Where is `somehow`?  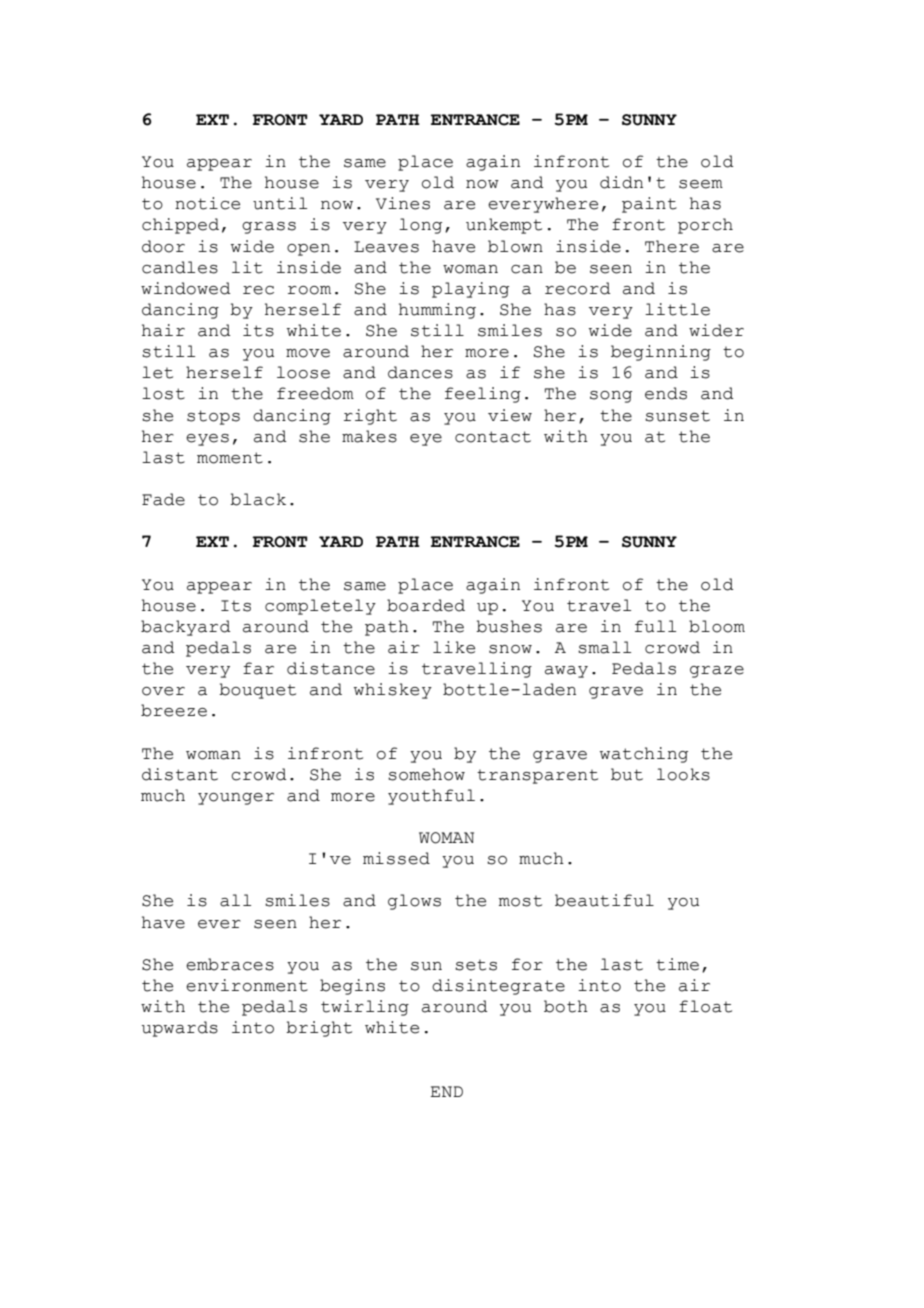 somehow is located at coordinates (426, 774).
